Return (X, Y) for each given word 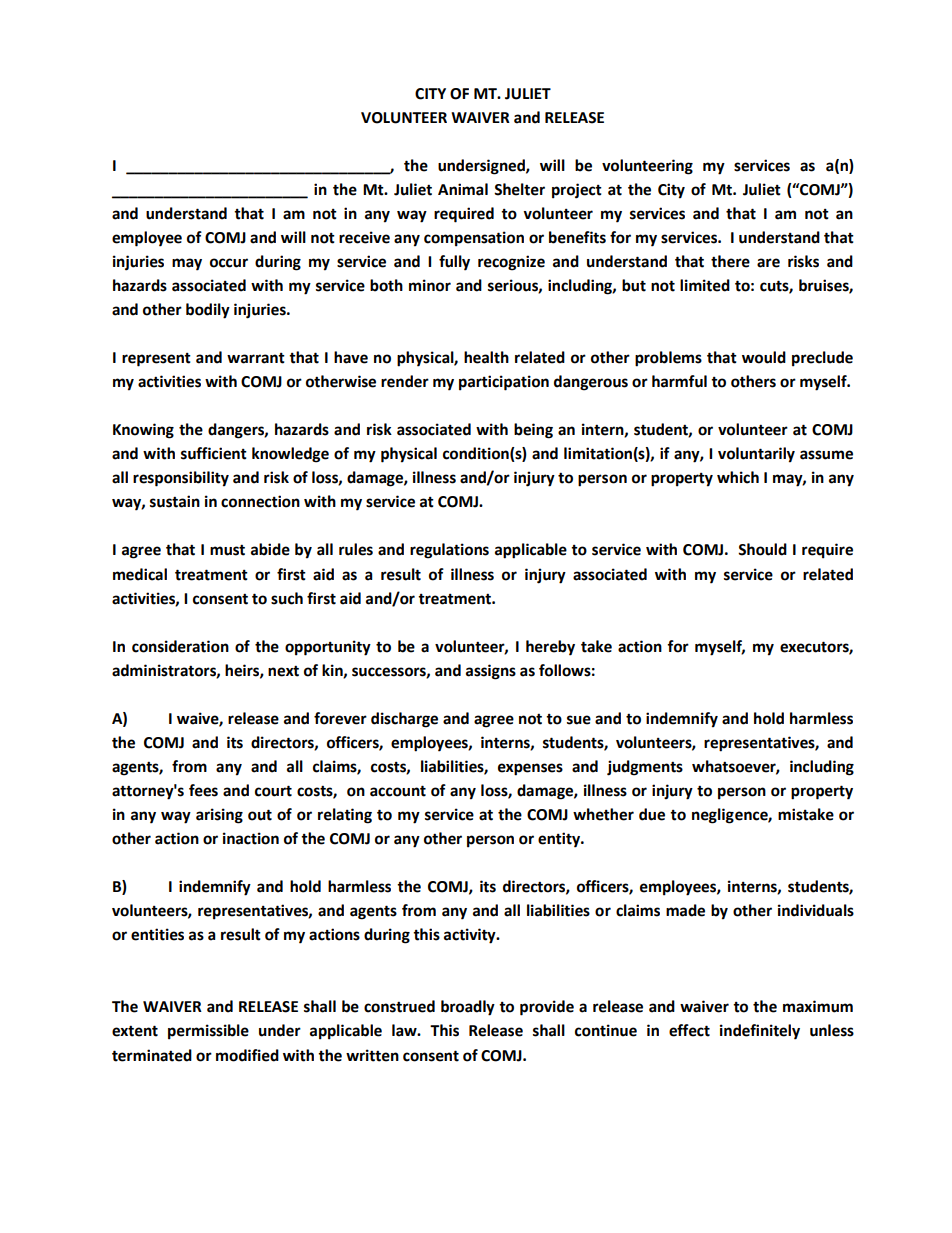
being (533, 431)
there (730, 261)
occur (229, 263)
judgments (645, 768)
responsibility (181, 479)
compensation (474, 239)
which (738, 477)
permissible (208, 1032)
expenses (530, 769)
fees (203, 790)
